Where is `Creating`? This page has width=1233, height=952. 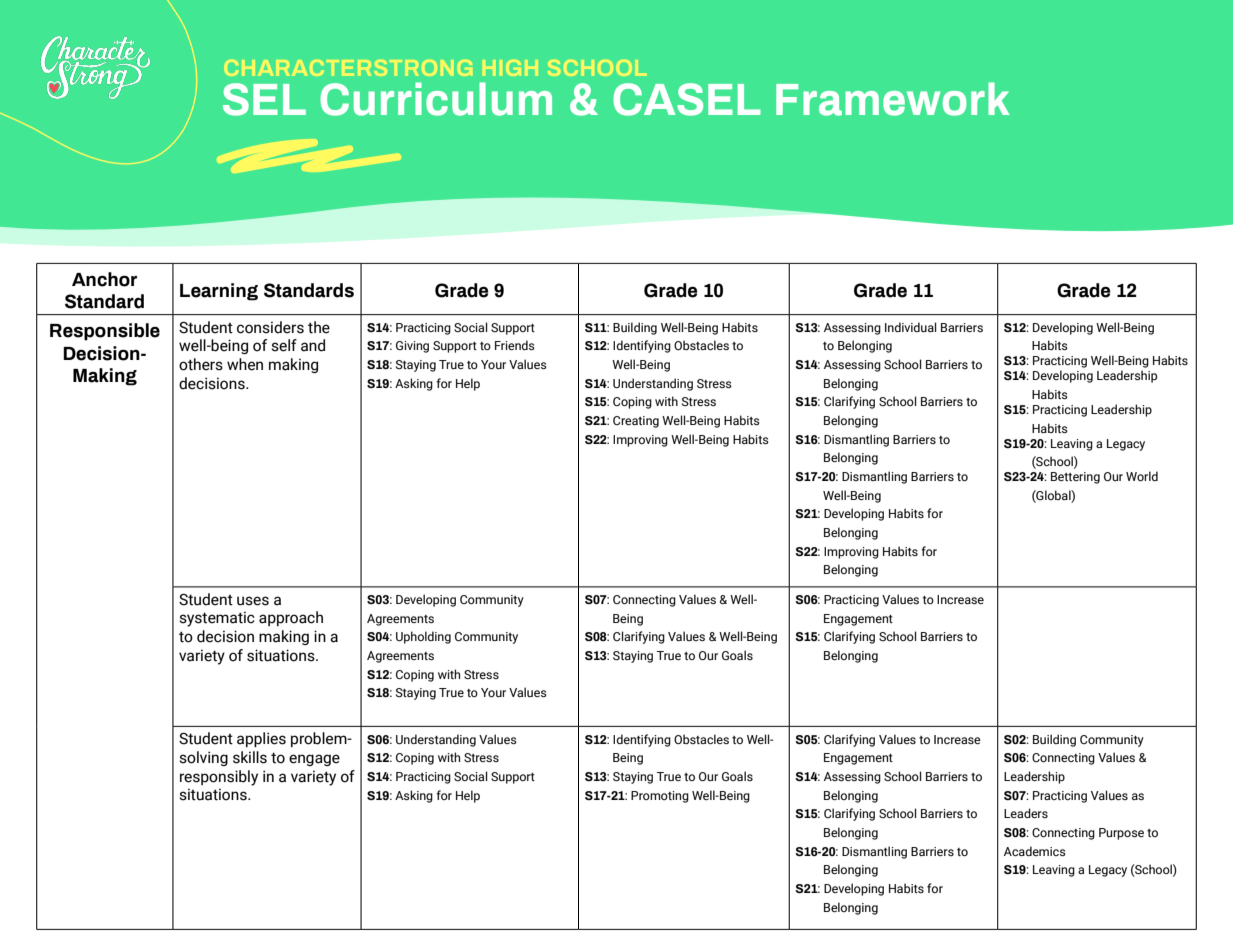
Creating is located at coordinates (636, 422).
